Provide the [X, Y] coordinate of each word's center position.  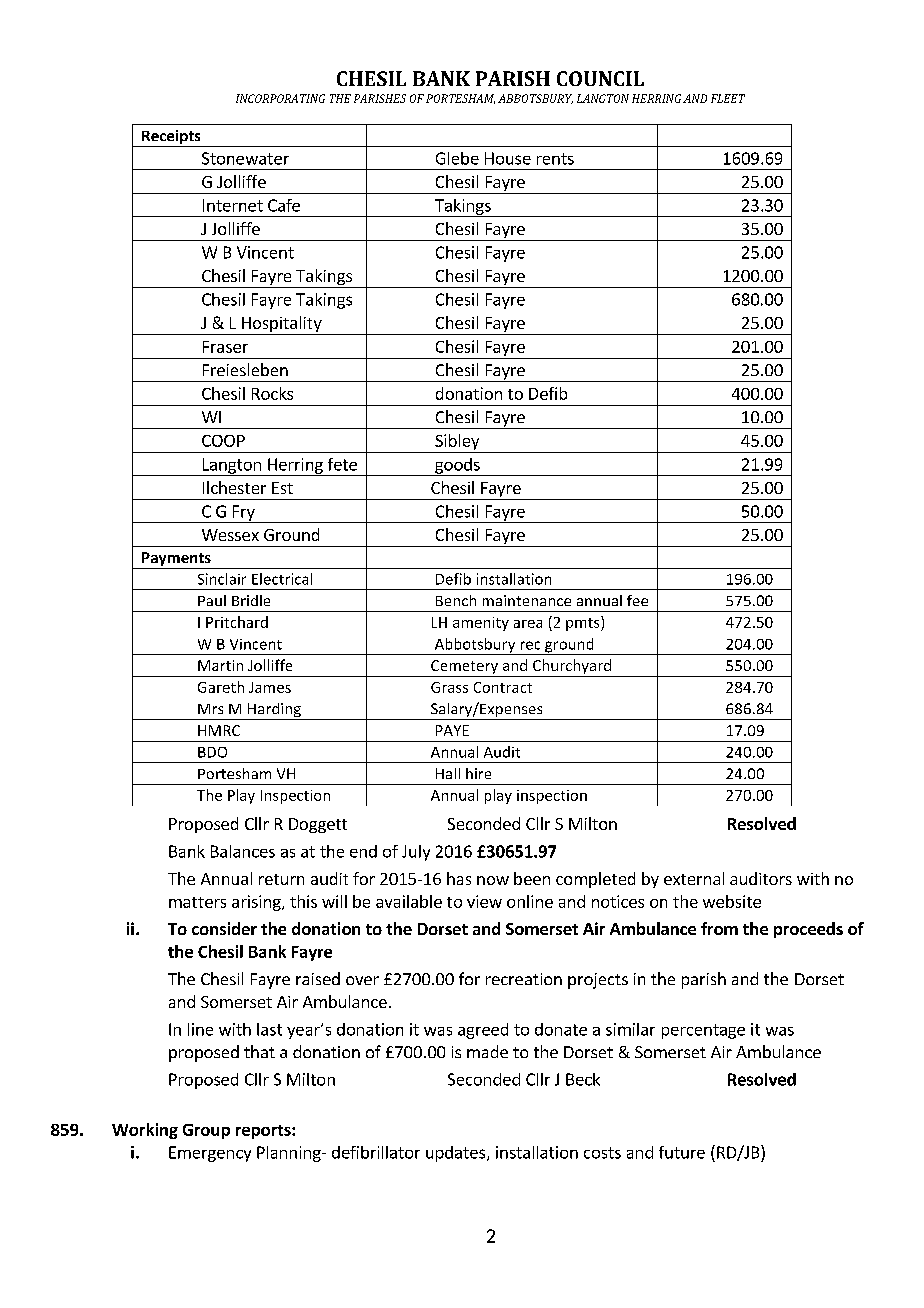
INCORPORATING [280, 98]
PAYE [452, 730]
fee [637, 600]
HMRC [219, 730]
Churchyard [571, 668]
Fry [243, 514]
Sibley [457, 443]
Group [206, 1131]
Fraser [225, 347]
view [484, 901]
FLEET [728, 98]
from [719, 928]
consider [224, 928]
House [508, 158]
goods [457, 467]
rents [555, 159]
